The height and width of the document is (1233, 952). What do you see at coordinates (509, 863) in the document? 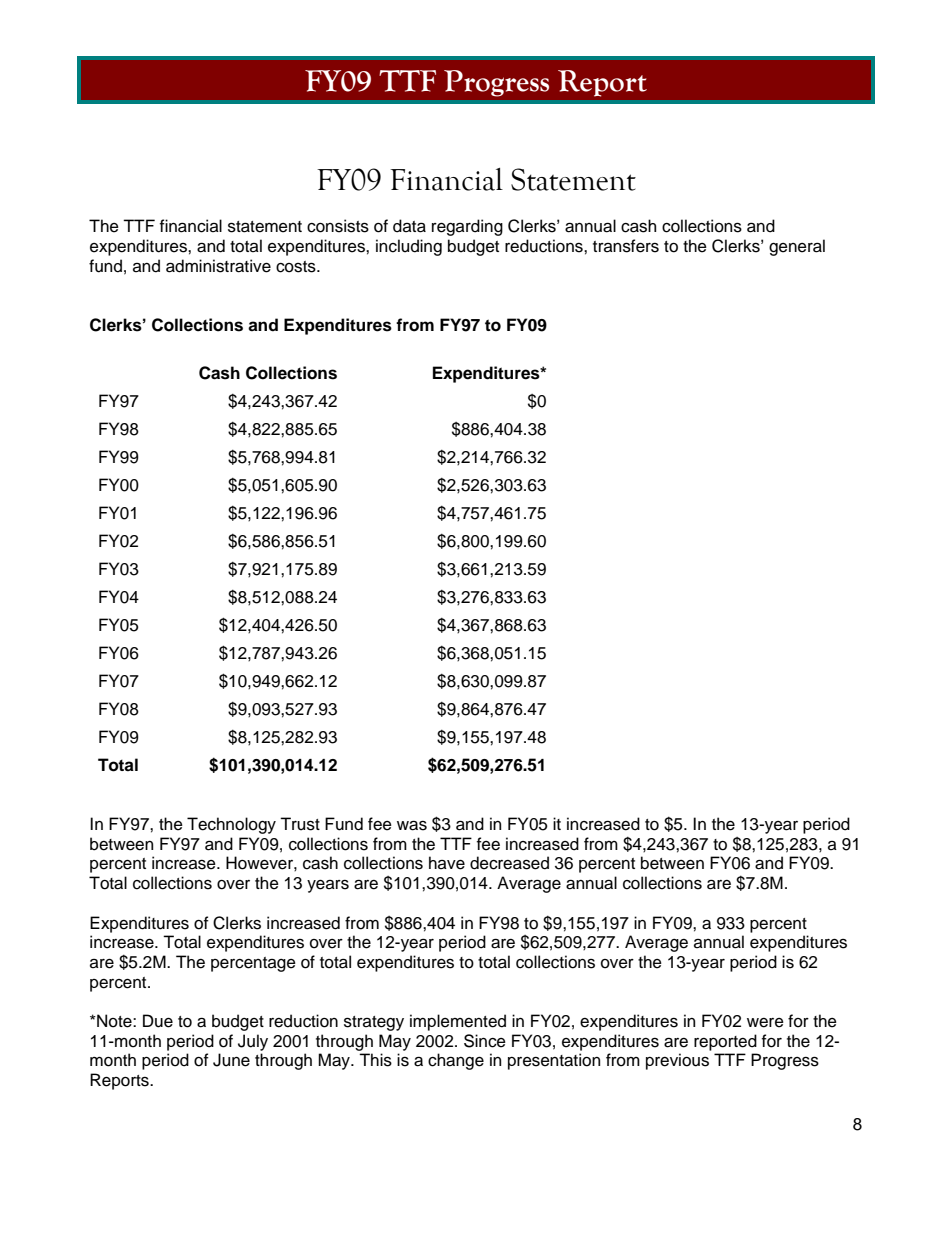
I see `decreased` at bounding box center [509, 863].
